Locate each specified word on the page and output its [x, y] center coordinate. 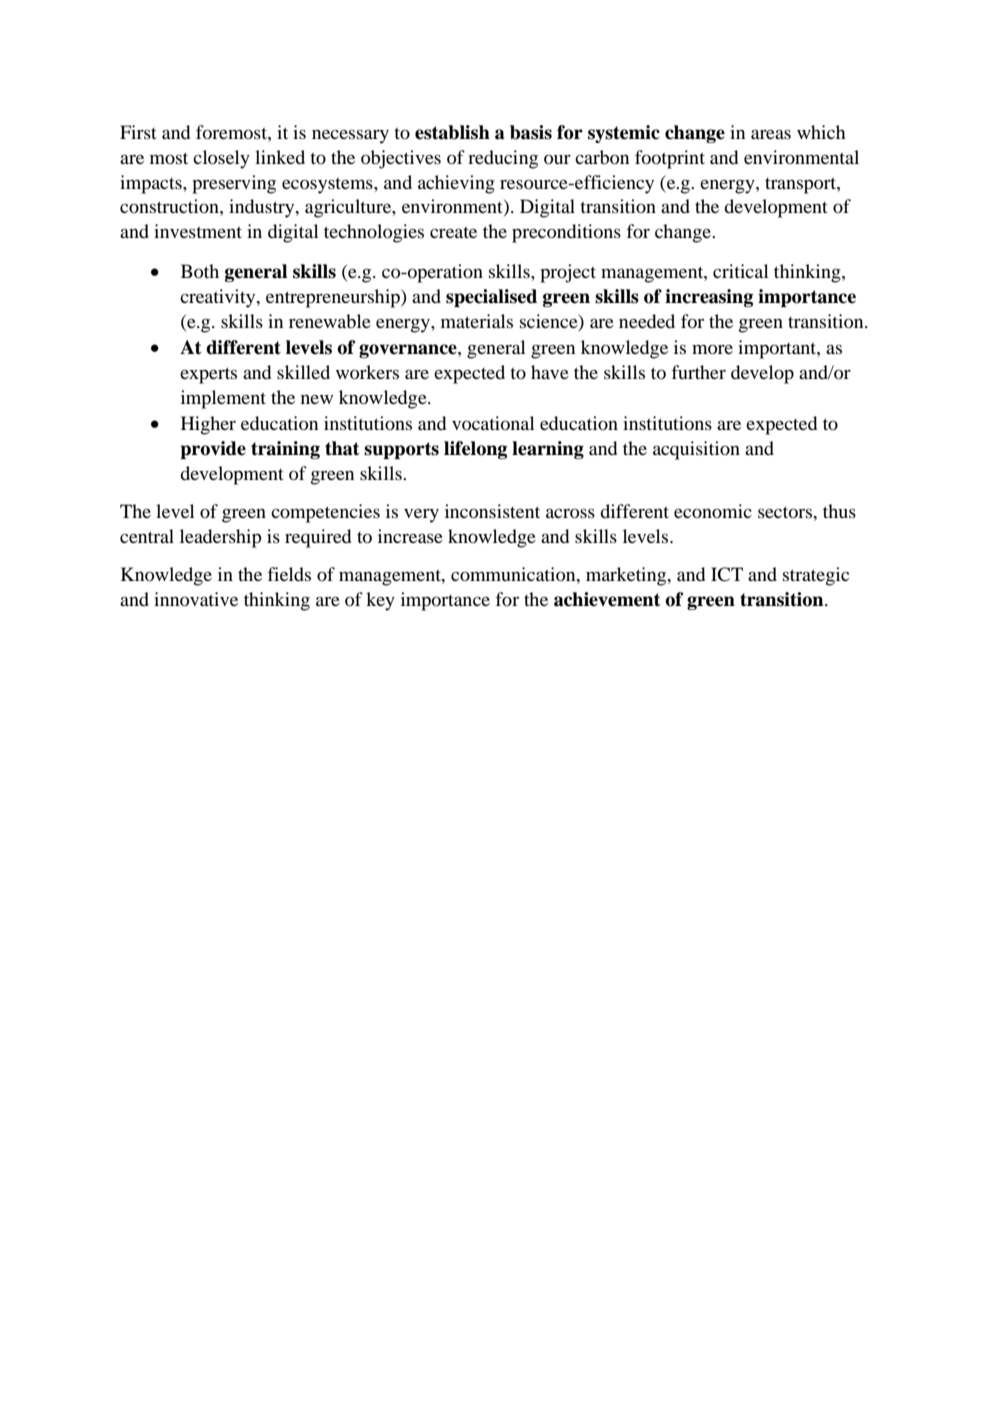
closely [221, 159]
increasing [709, 298]
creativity [219, 298]
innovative [196, 599]
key [380, 601]
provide [213, 450]
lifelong [475, 450]
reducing [503, 159]
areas [771, 134]
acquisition [696, 450]
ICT [727, 574]
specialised [491, 298]
